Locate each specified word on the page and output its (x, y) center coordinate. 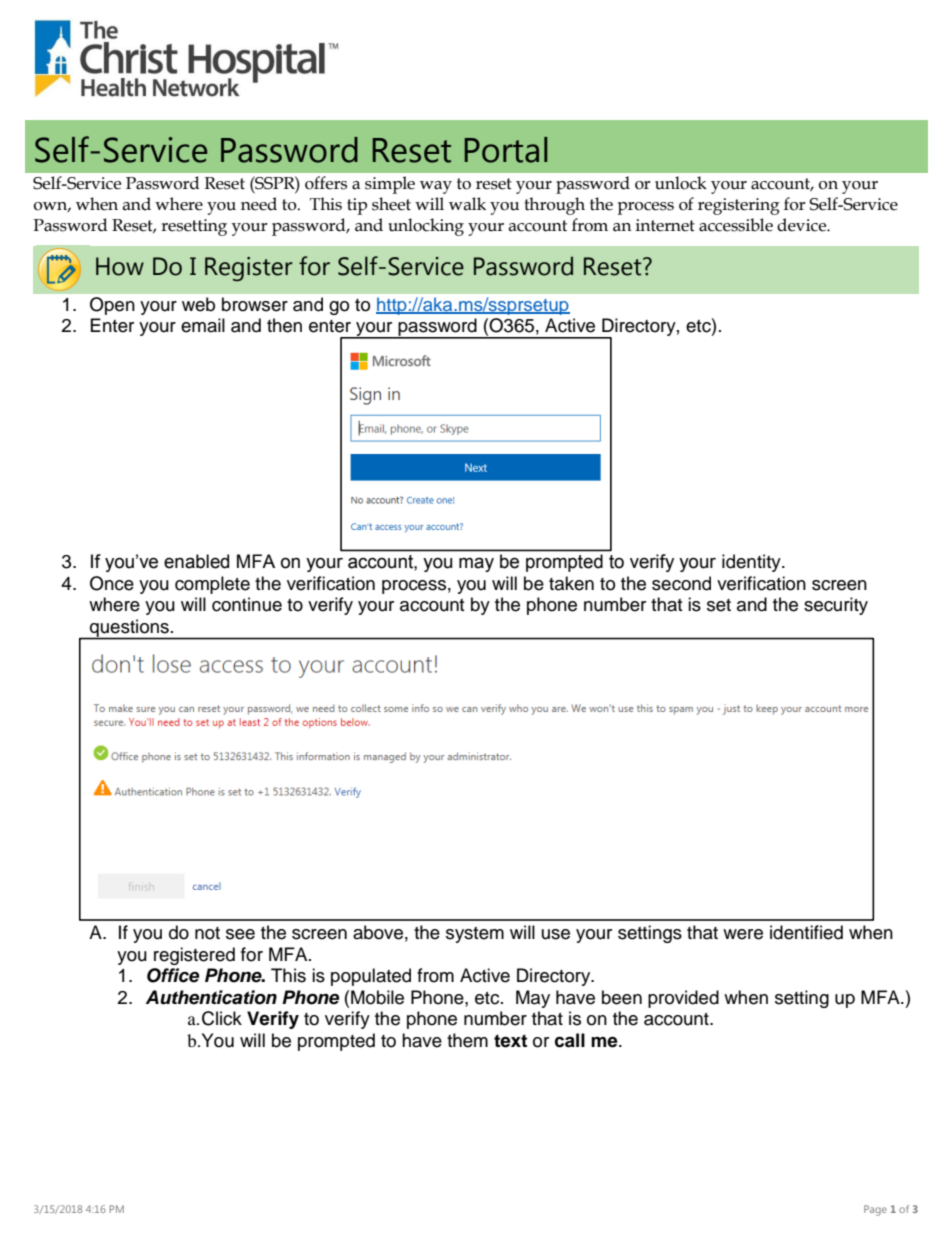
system (475, 935)
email (203, 325)
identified (806, 932)
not (207, 933)
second (681, 583)
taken (571, 583)
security (836, 606)
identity (752, 563)
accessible (736, 225)
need (259, 204)
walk (467, 204)
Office (173, 975)
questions (129, 629)
